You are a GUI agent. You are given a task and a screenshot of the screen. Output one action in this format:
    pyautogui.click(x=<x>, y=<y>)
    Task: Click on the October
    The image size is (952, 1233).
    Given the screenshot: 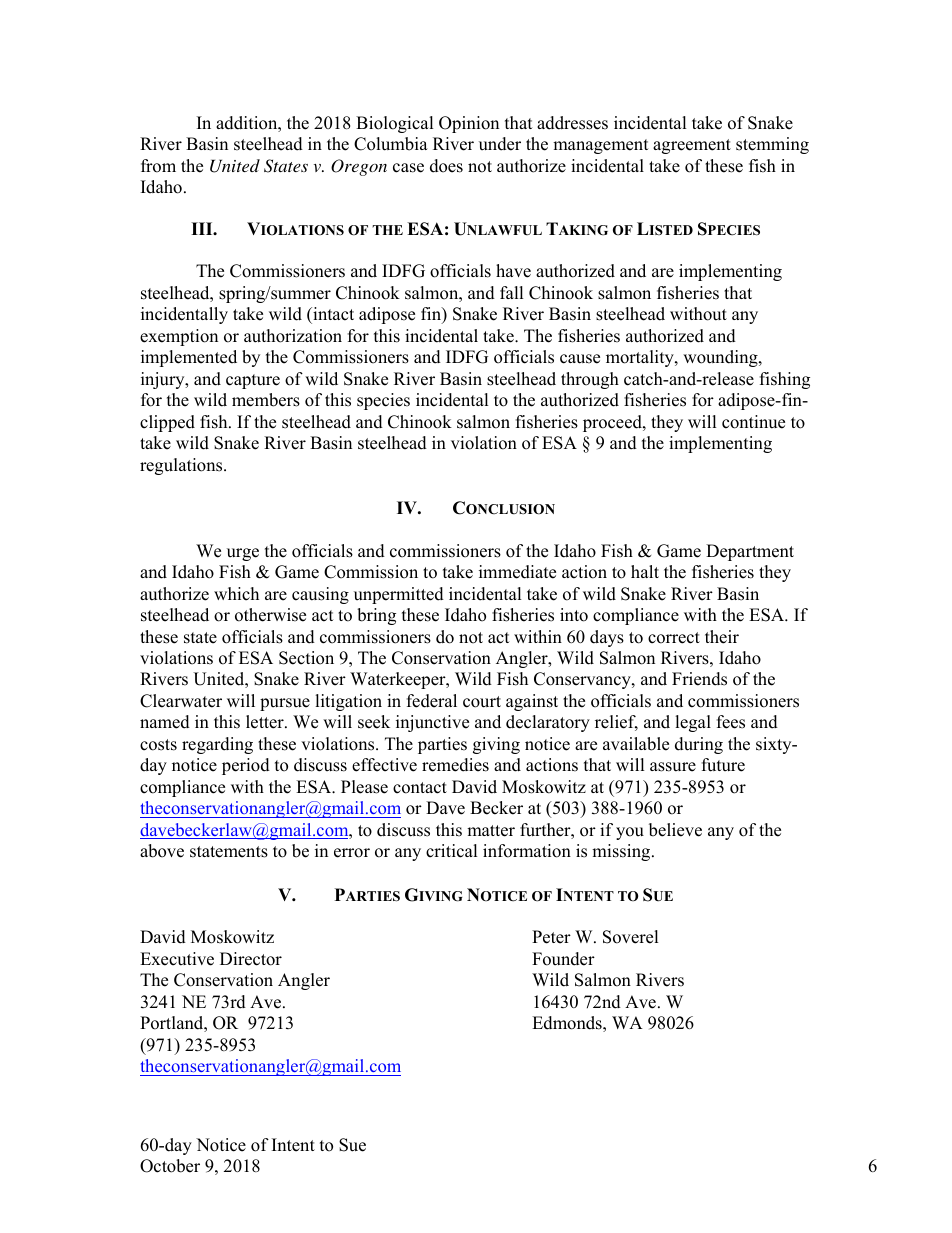 What is the action you would take?
    pyautogui.click(x=170, y=1166)
